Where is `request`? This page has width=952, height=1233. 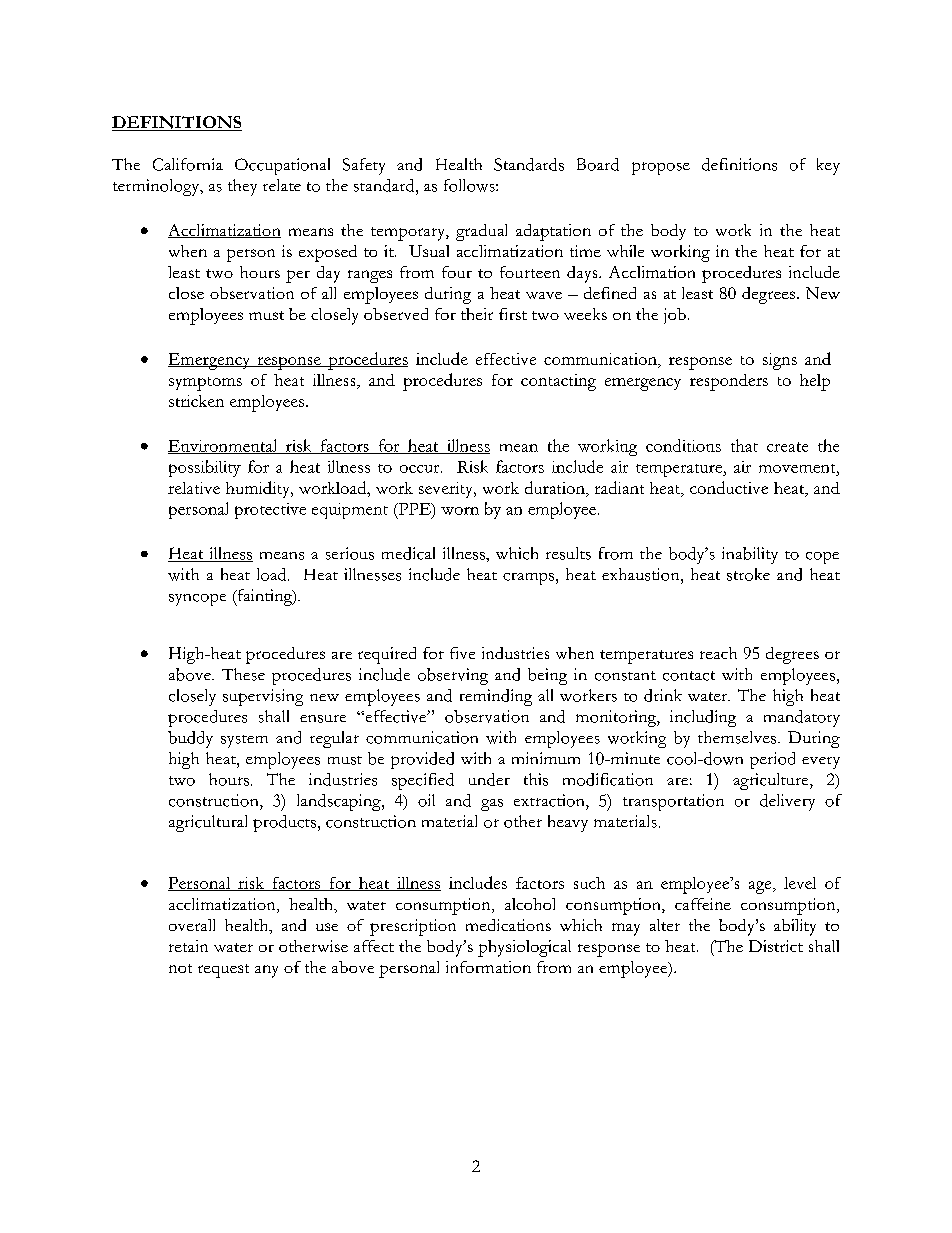
request is located at coordinates (223, 971).
